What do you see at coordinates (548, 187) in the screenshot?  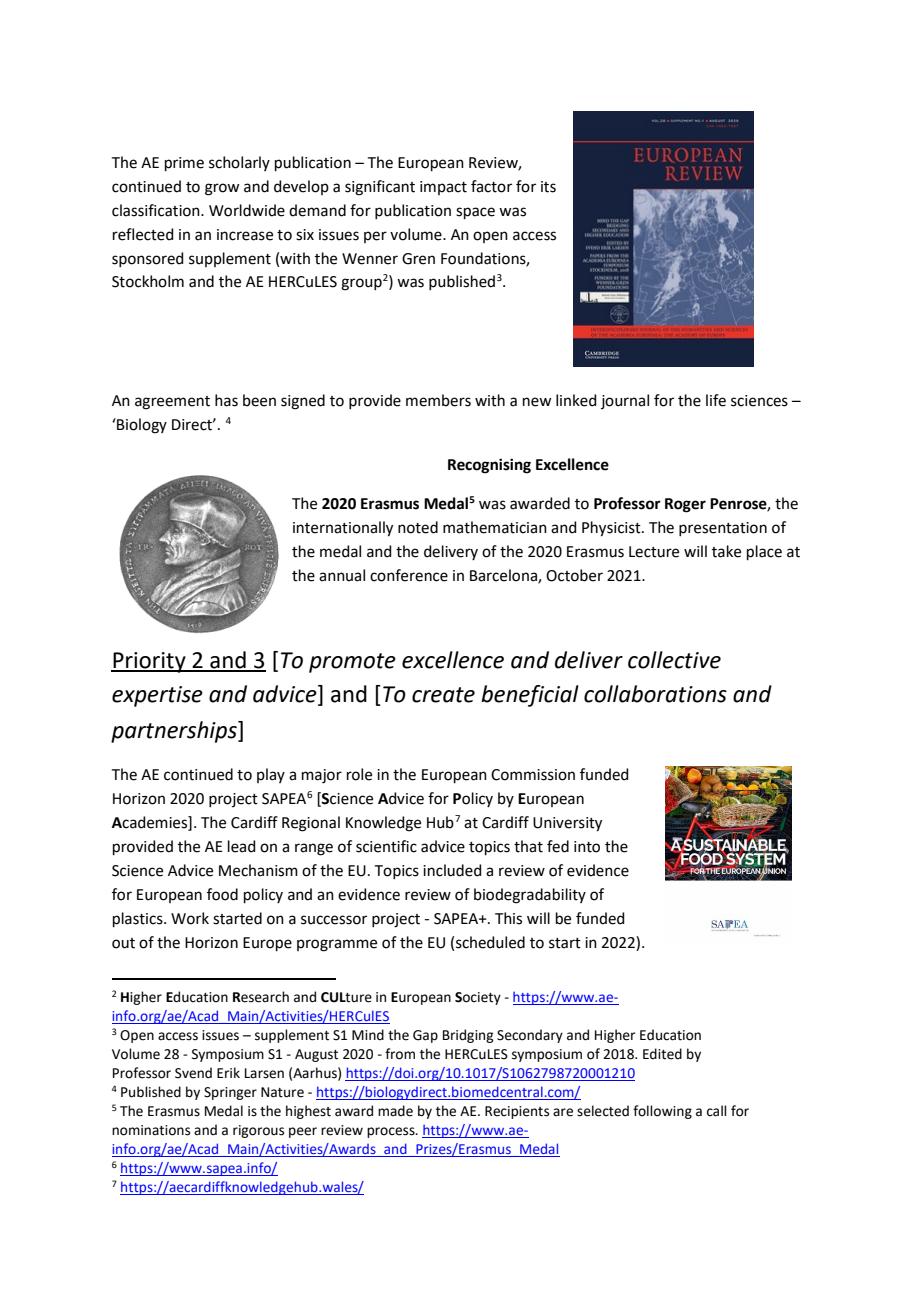 I see `its` at bounding box center [548, 187].
